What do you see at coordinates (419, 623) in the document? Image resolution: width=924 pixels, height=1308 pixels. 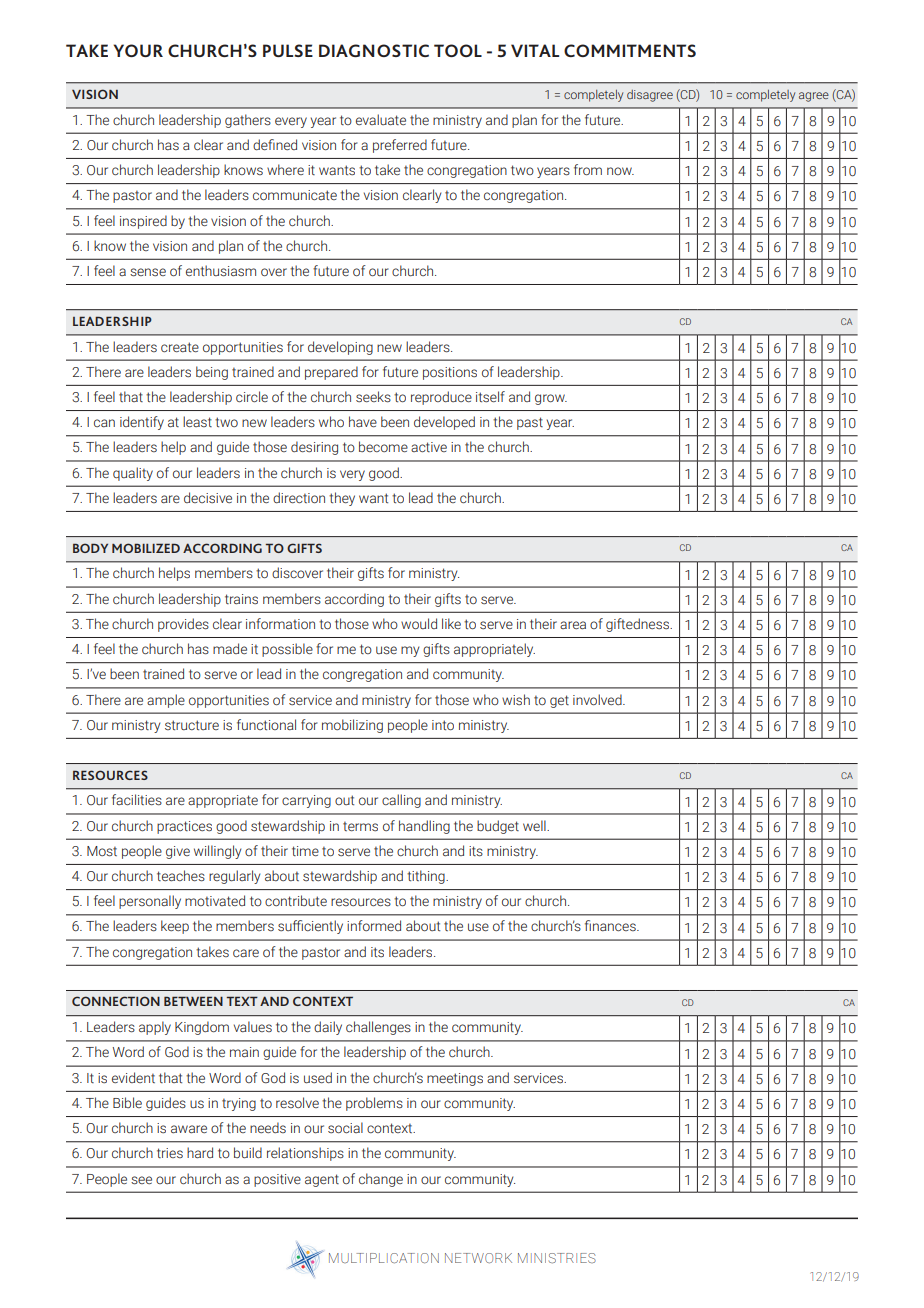 I see `would` at bounding box center [419, 623].
